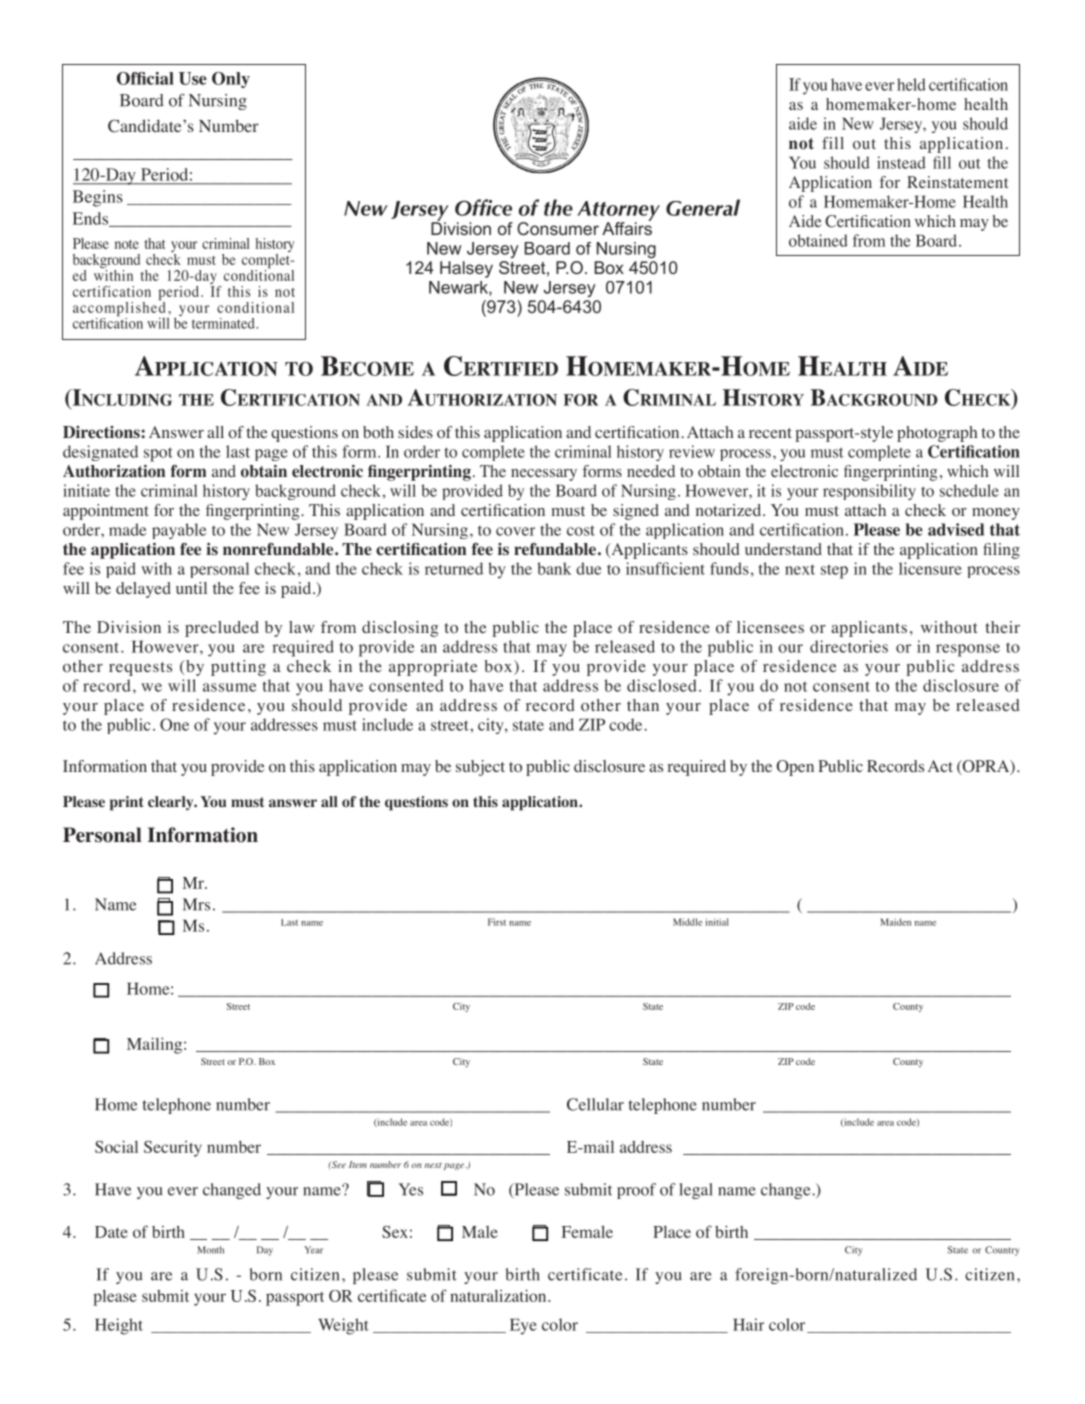  Describe the element at coordinates (717, 922) in the screenshot. I see `initial` at that location.
